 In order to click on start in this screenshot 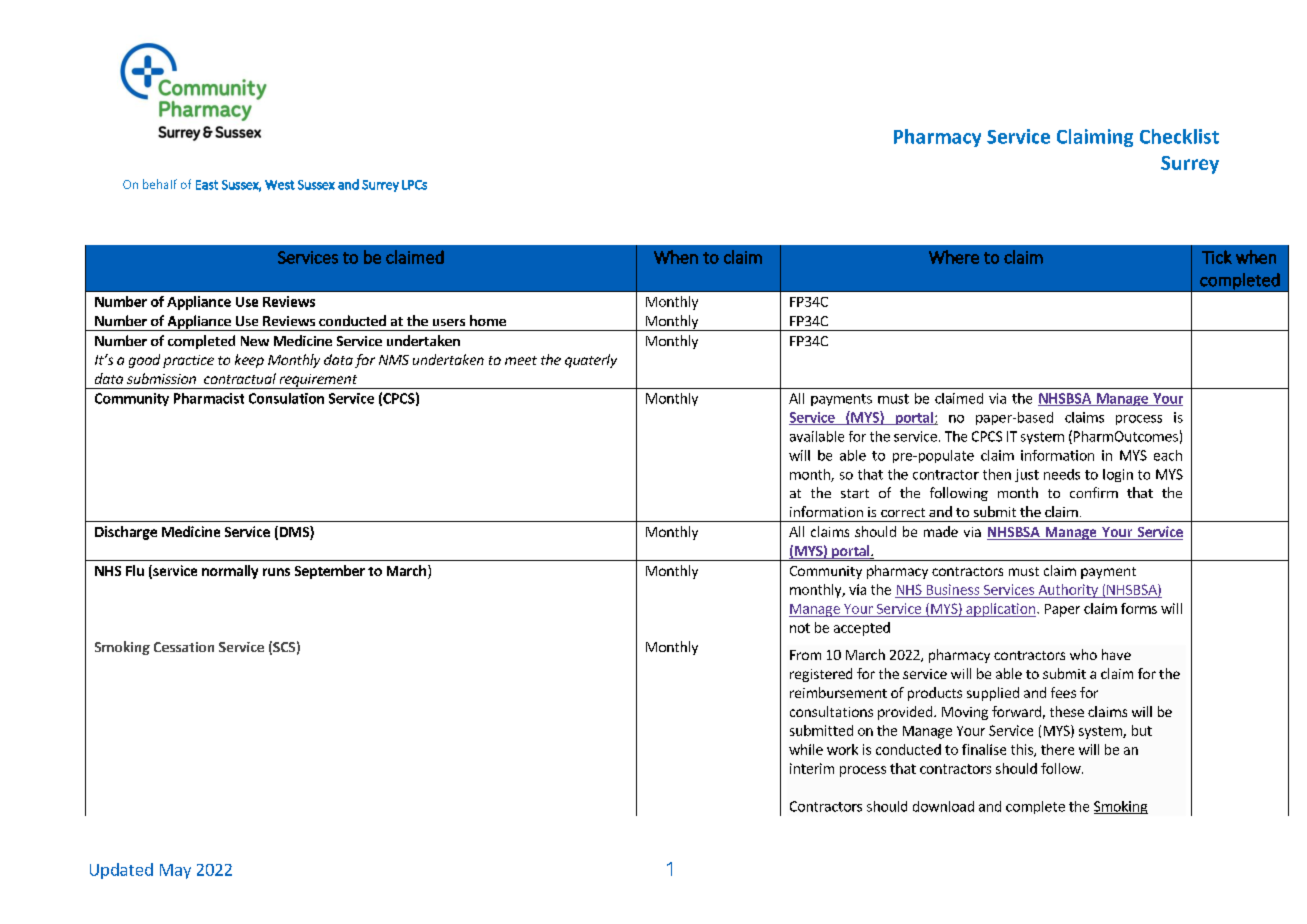, I will do `click(855, 493)`.
